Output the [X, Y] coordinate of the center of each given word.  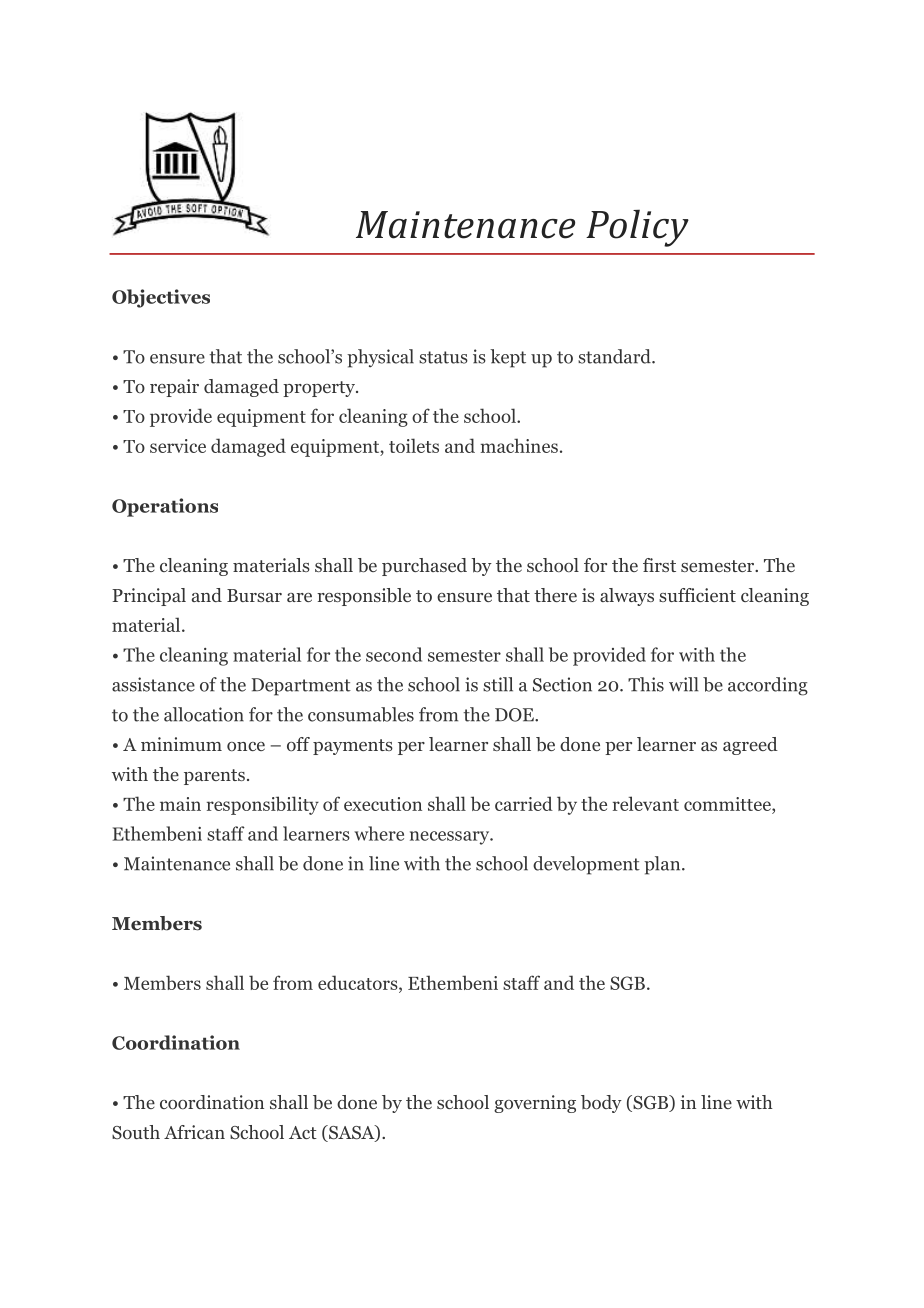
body [601, 1104]
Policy [637, 228]
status [443, 357]
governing [535, 1104]
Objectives [161, 298]
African [194, 1132]
